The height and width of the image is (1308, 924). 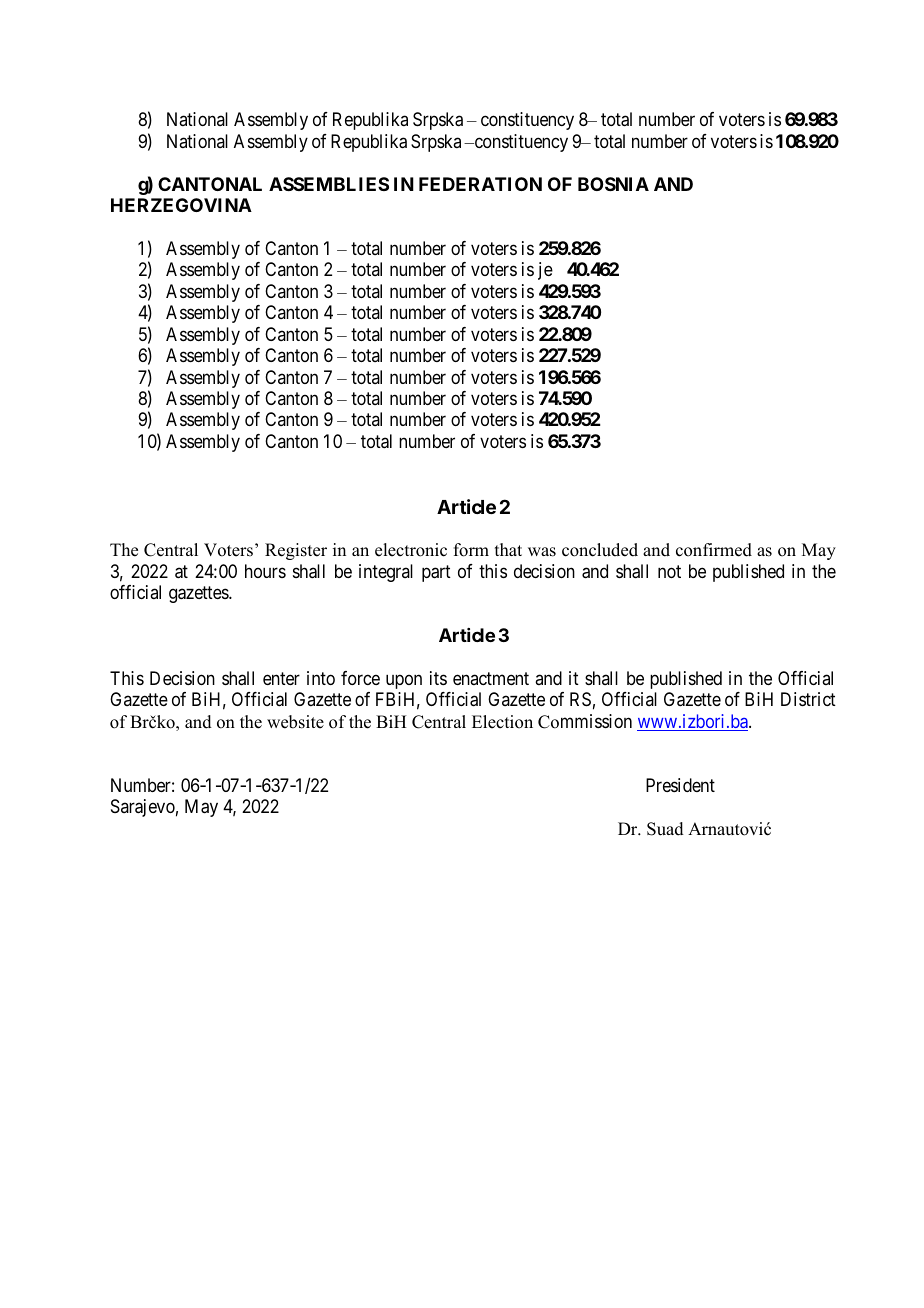 What do you see at coordinates (329, 184) in the image?
I see `ASSEMBLIES` at bounding box center [329, 184].
